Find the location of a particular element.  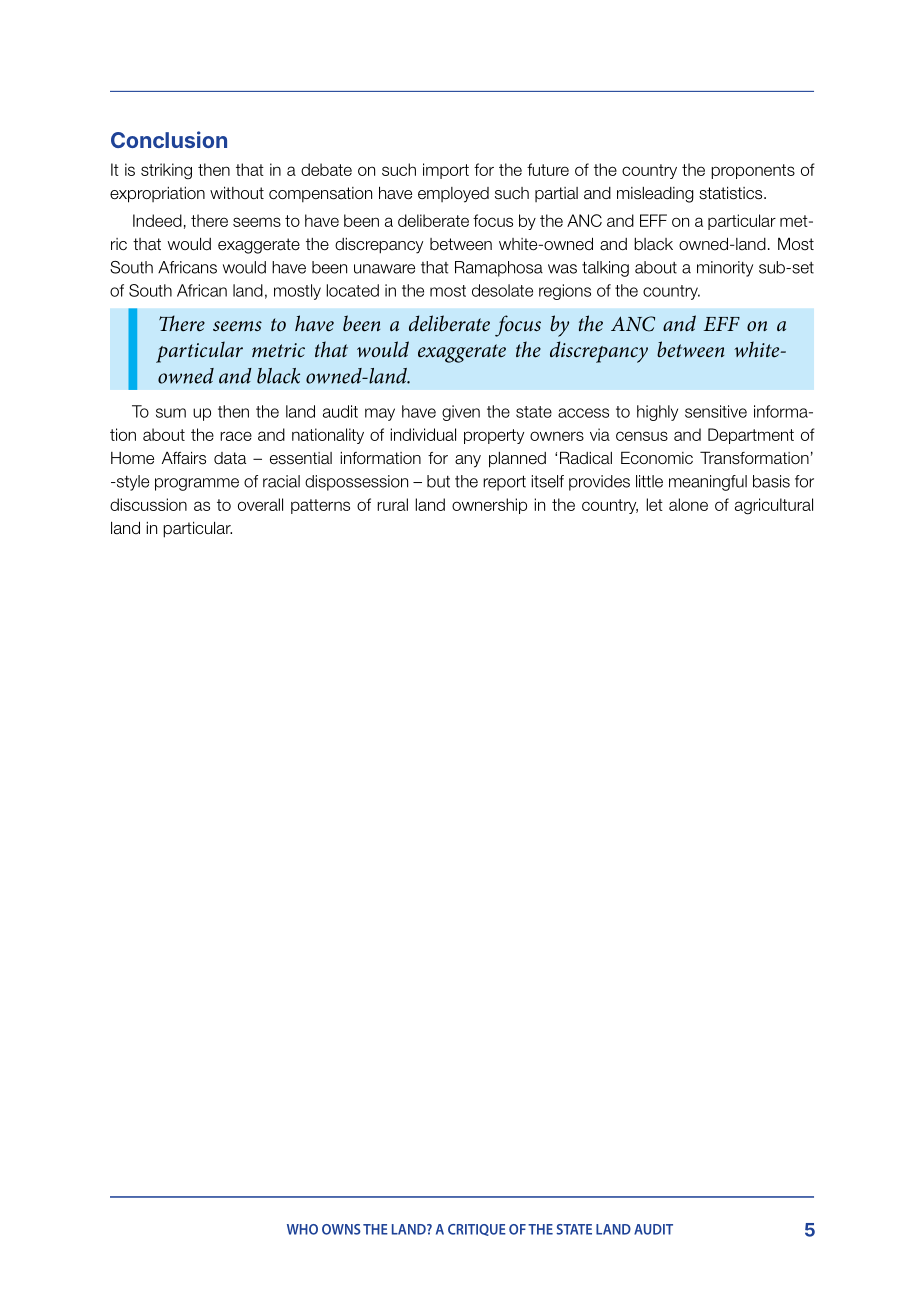

statistics is located at coordinates (732, 193).
